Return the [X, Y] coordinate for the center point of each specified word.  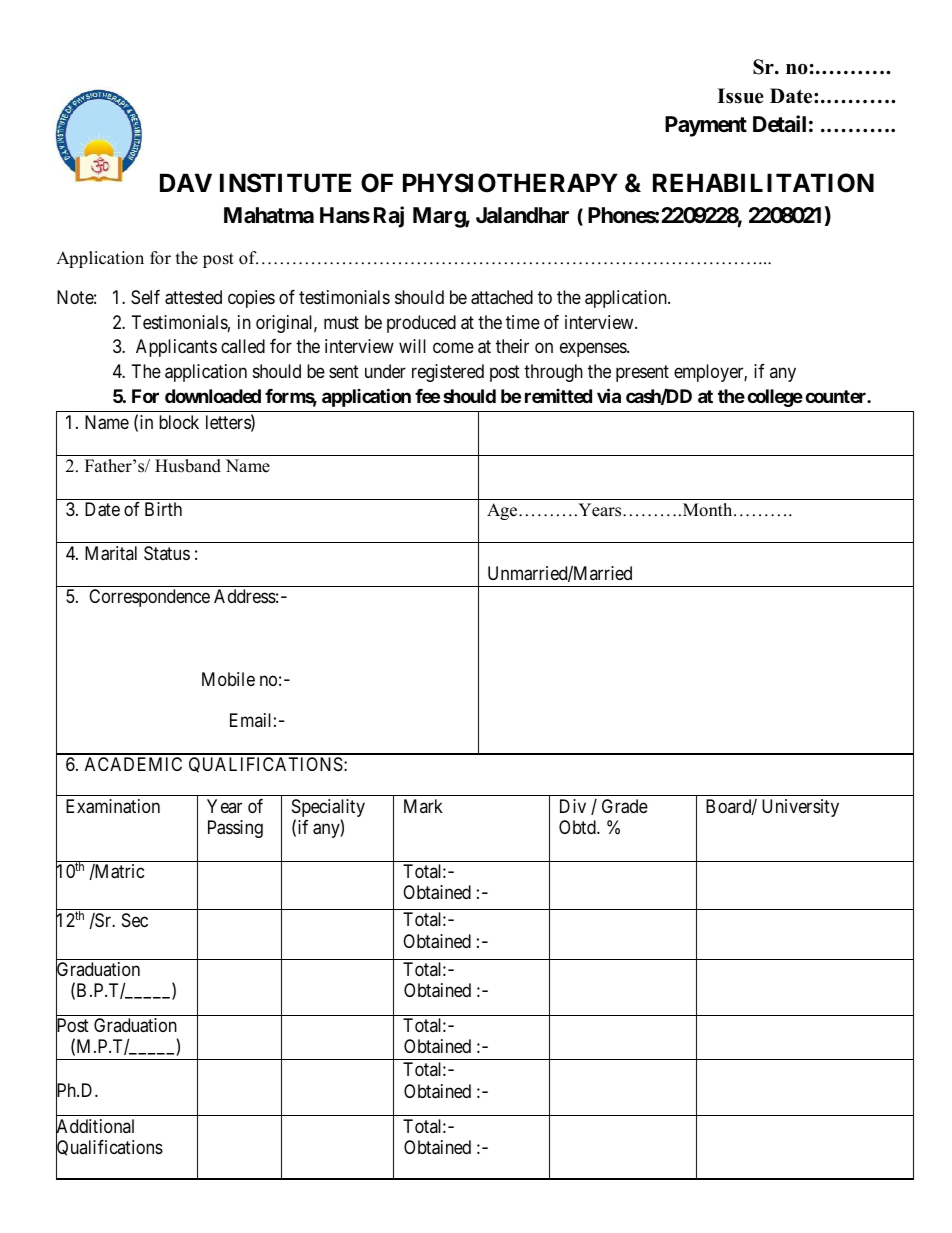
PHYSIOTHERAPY [510, 183]
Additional [95, 1127]
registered [448, 373]
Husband [188, 466]
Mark [423, 806]
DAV [186, 182]
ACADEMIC [133, 764]
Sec [135, 920]
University [800, 808]
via [609, 395]
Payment [706, 126]
